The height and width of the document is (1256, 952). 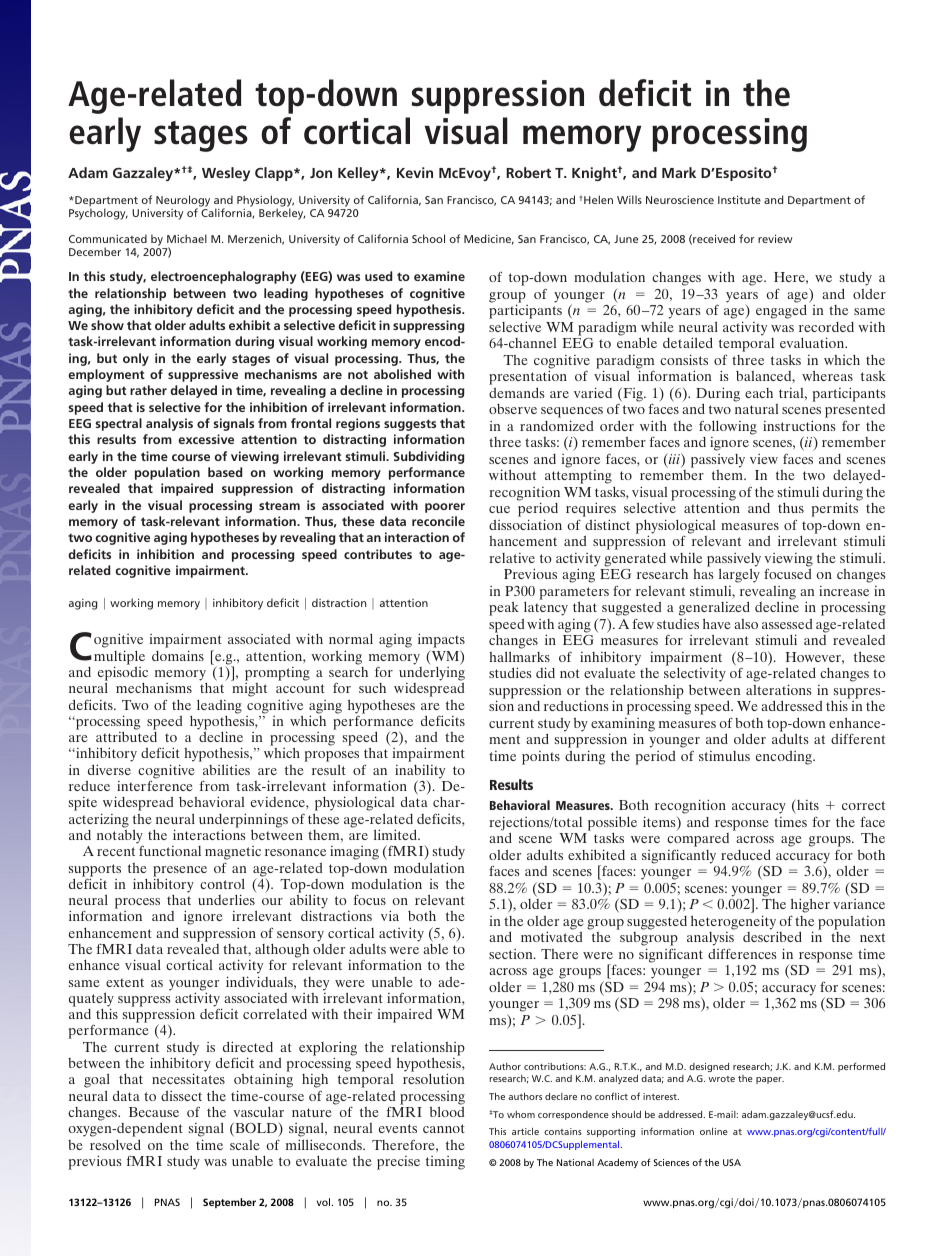 What do you see at coordinates (183, 202) in the document?
I see `Neurology` at bounding box center [183, 202].
